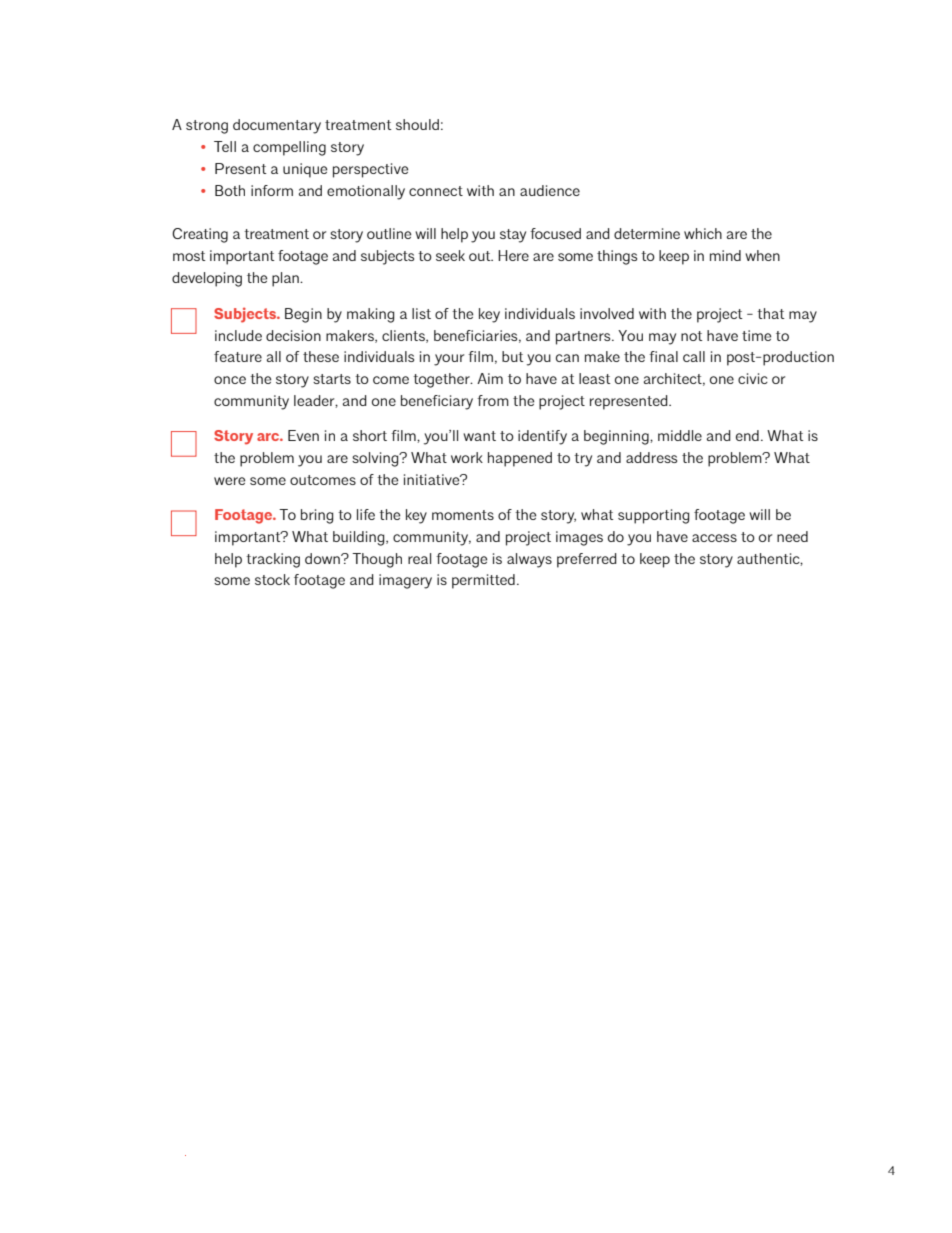  I want to click on documentary, so click(277, 126).
